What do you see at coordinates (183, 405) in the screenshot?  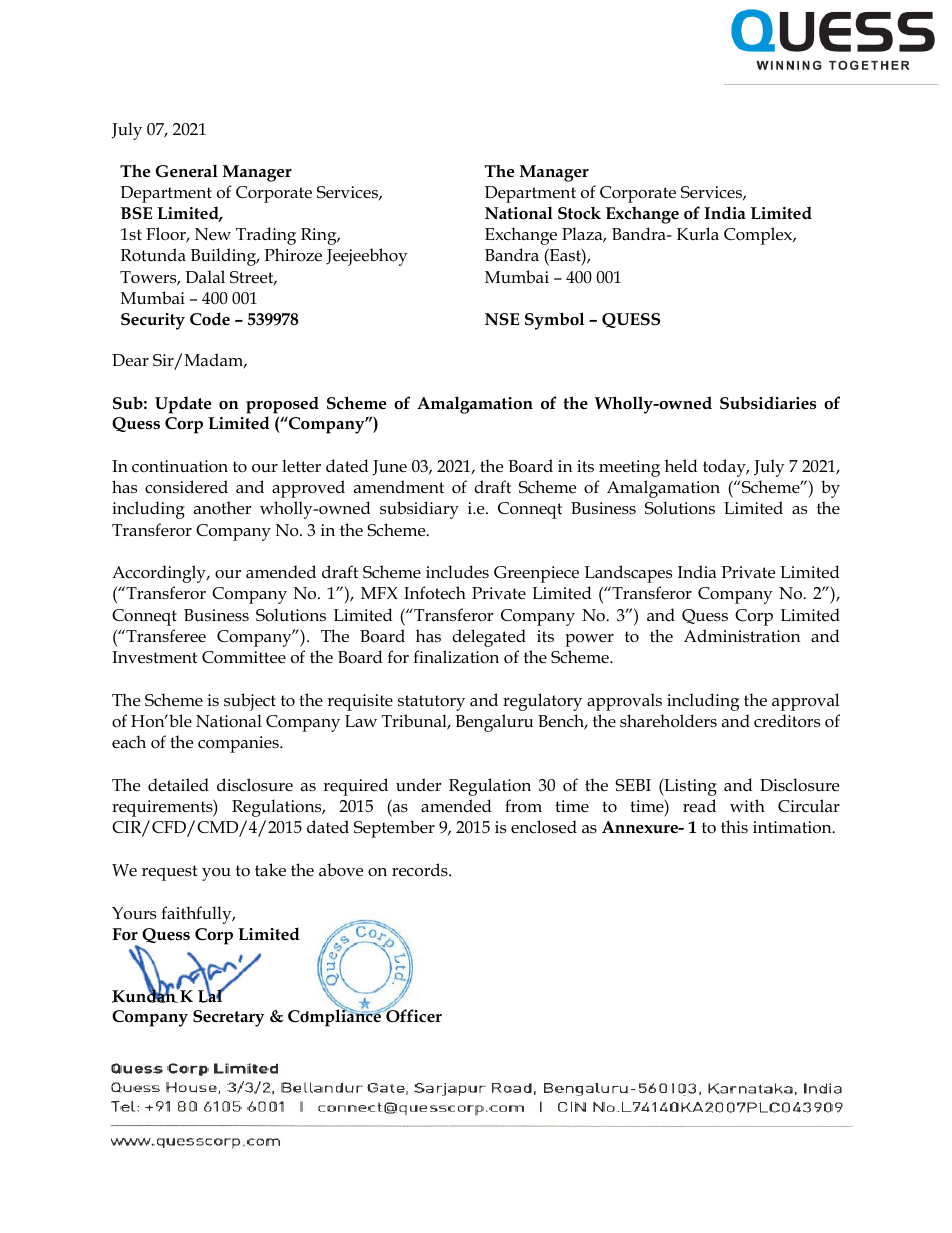 I see `Update` at bounding box center [183, 405].
